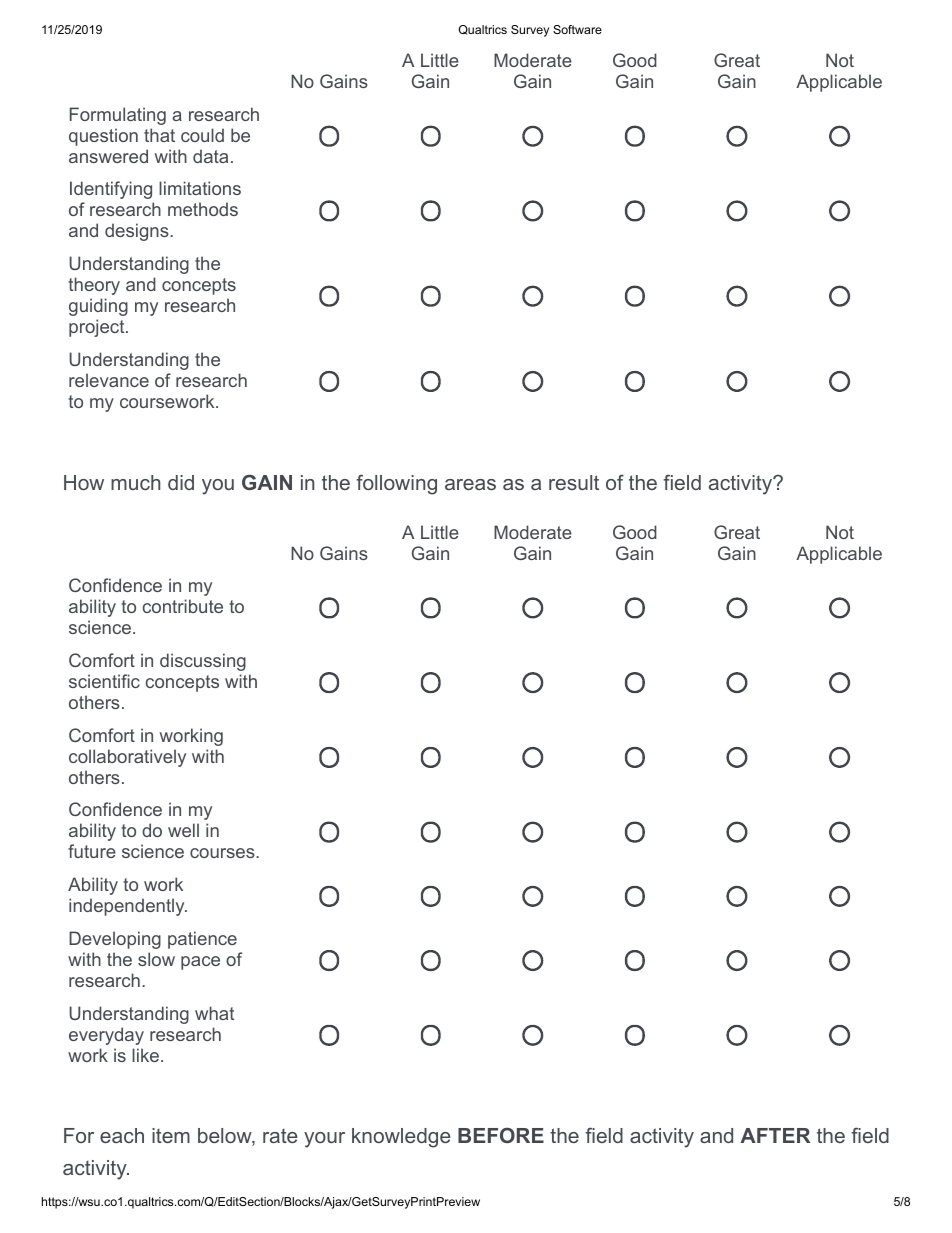 The height and width of the screenshot is (1233, 952). What do you see at coordinates (183, 606) in the screenshot?
I see `contribute` at bounding box center [183, 606].
